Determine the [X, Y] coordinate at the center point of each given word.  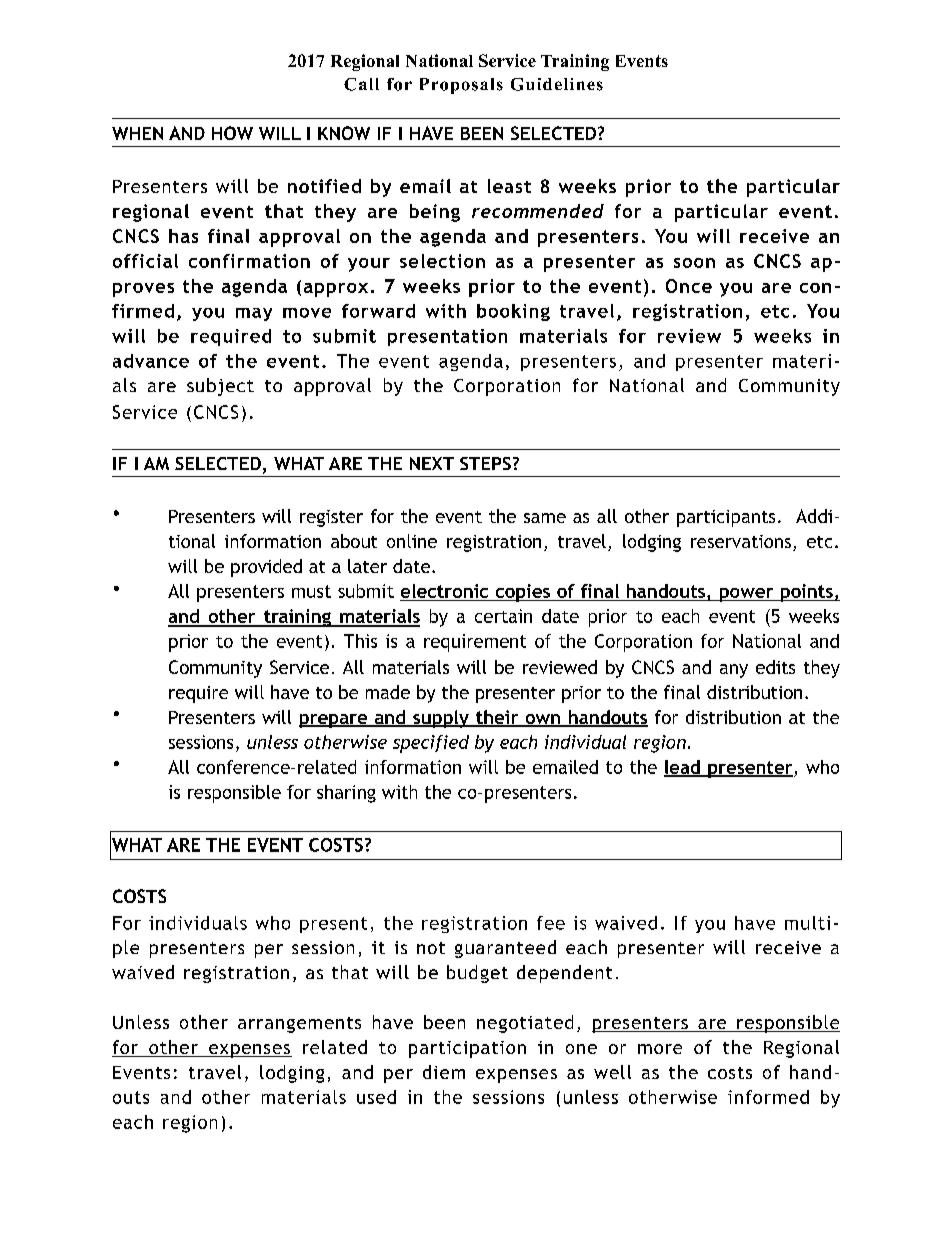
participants [726, 518]
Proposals [461, 86]
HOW [232, 133]
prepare [334, 721]
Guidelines [557, 84]
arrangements [299, 1025]
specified [431, 744]
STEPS [485, 463]
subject [220, 387]
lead [683, 768]
